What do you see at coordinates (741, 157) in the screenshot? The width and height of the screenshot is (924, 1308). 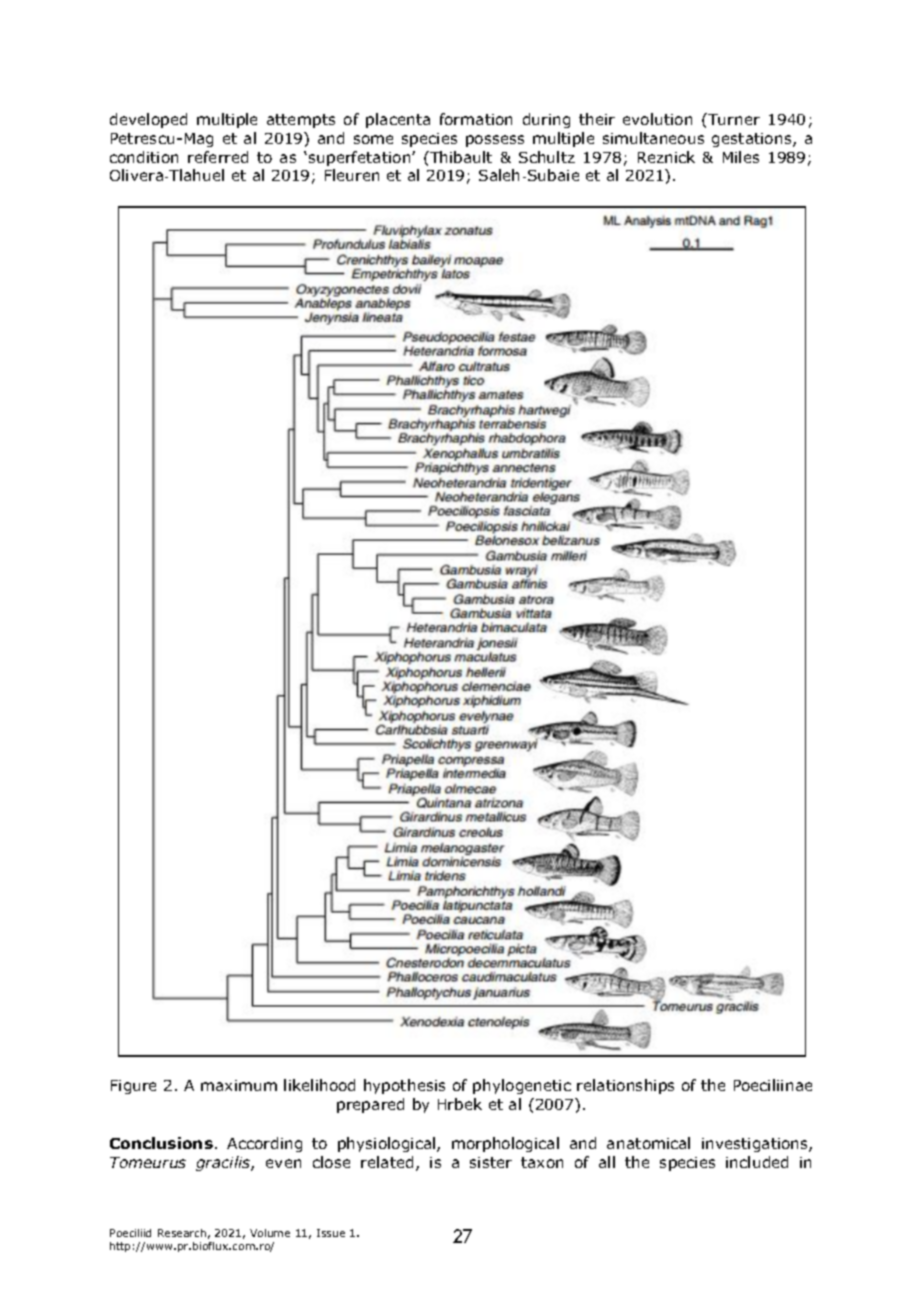 I see `Miles` at bounding box center [741, 157].
